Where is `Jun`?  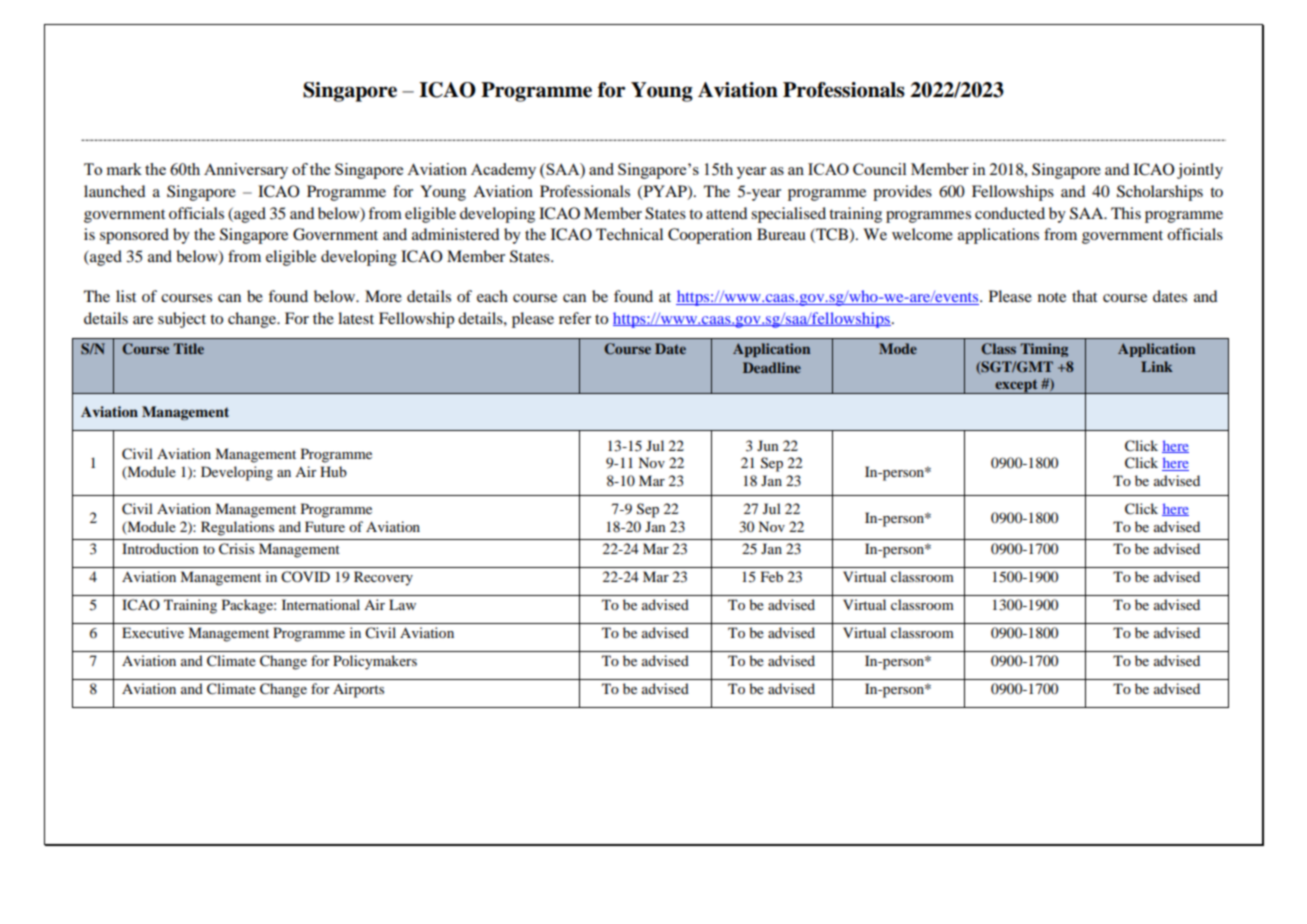 Jun is located at coordinates (768, 445).
